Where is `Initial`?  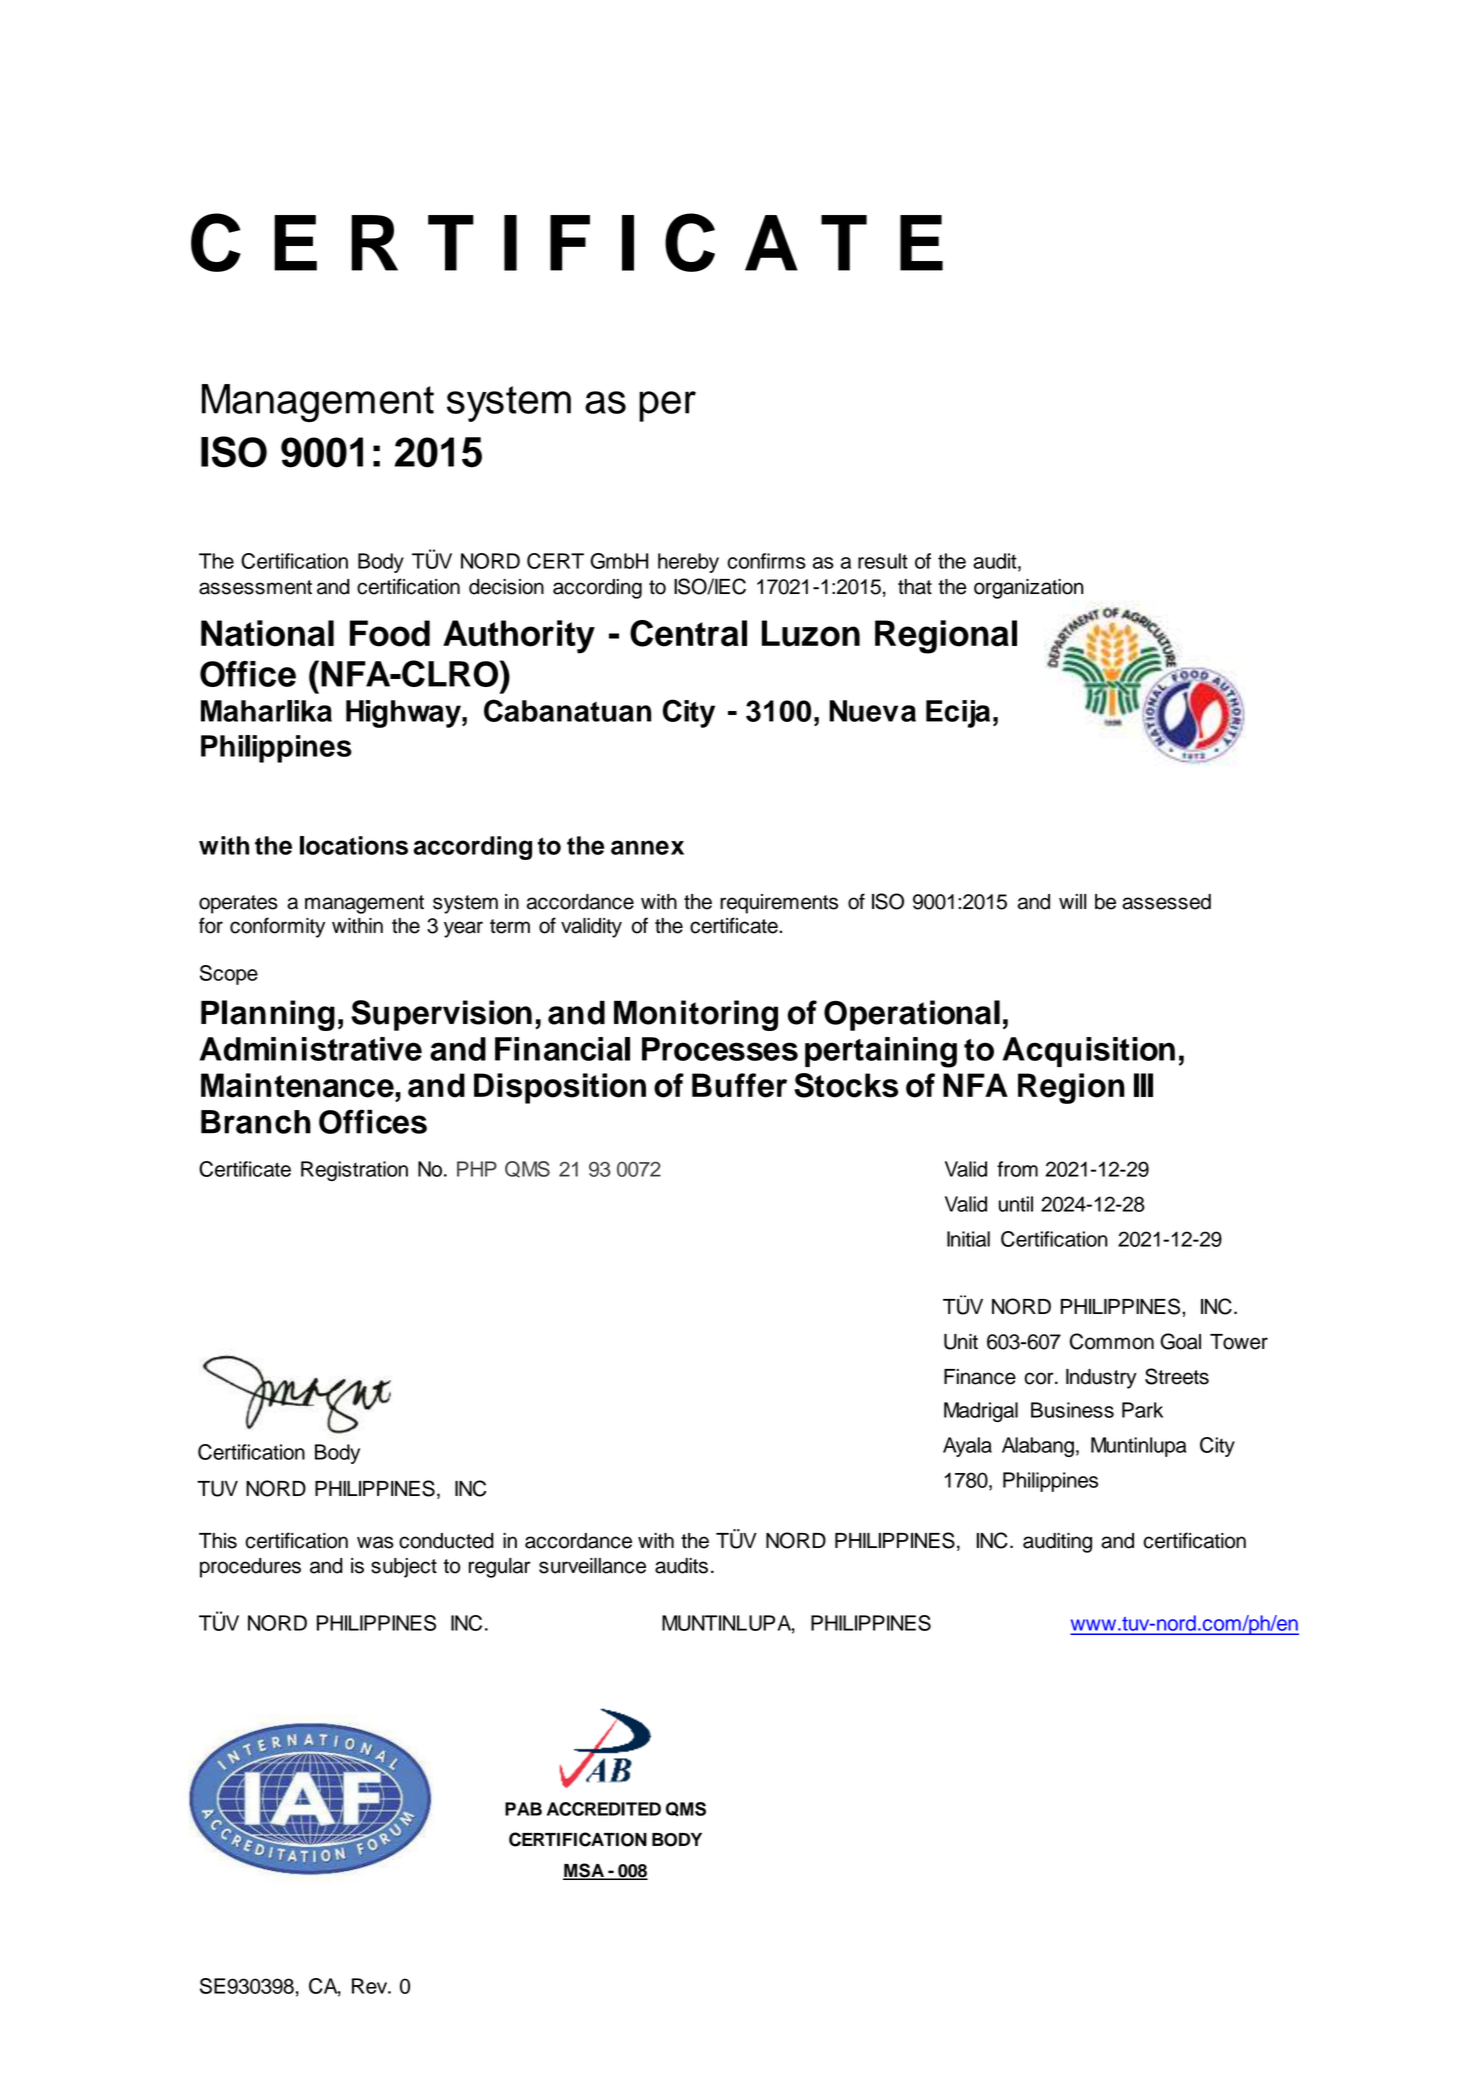
Initial is located at coordinates (968, 1239).
